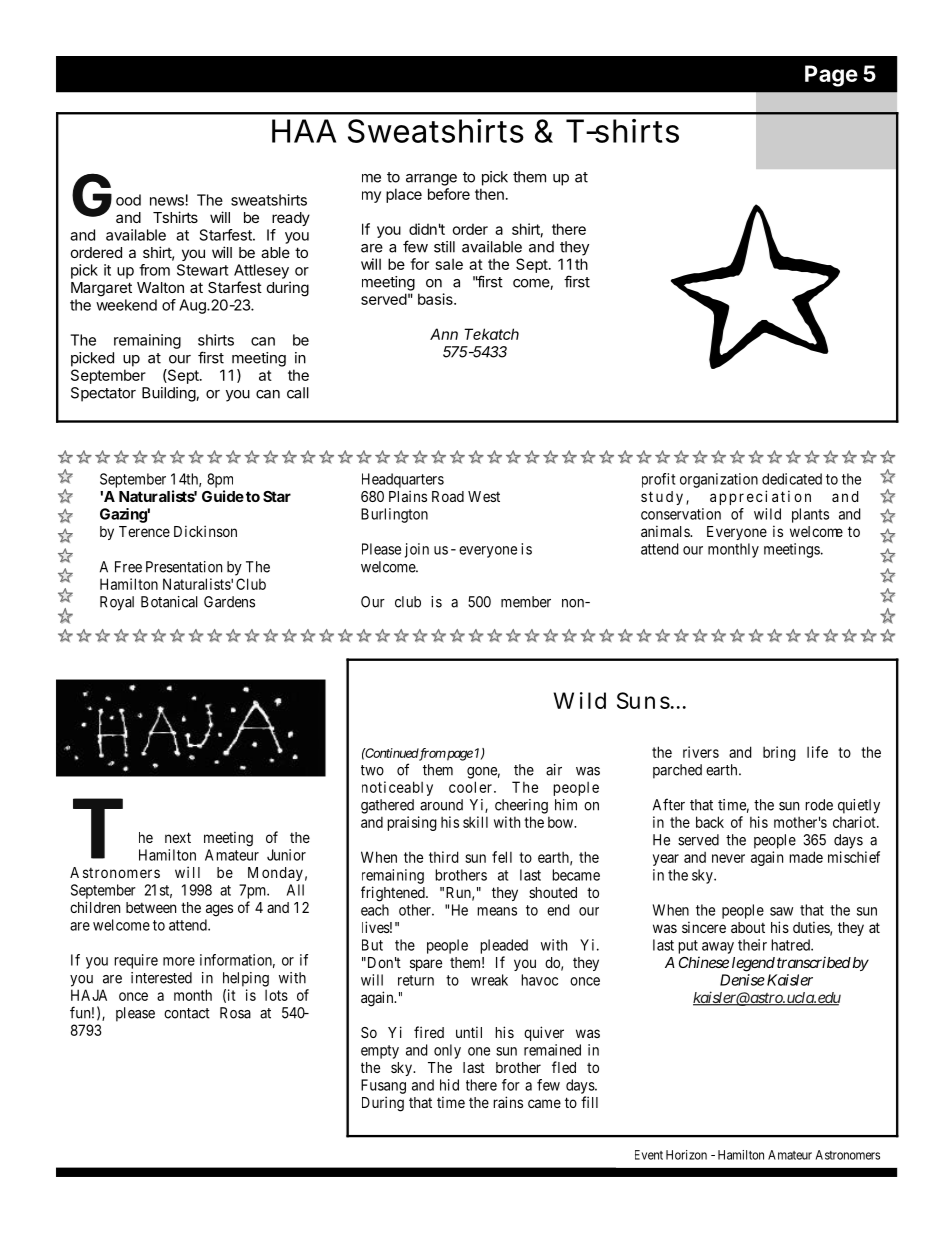 This screenshot has height=1233, width=952. I want to click on news, so click(168, 201).
